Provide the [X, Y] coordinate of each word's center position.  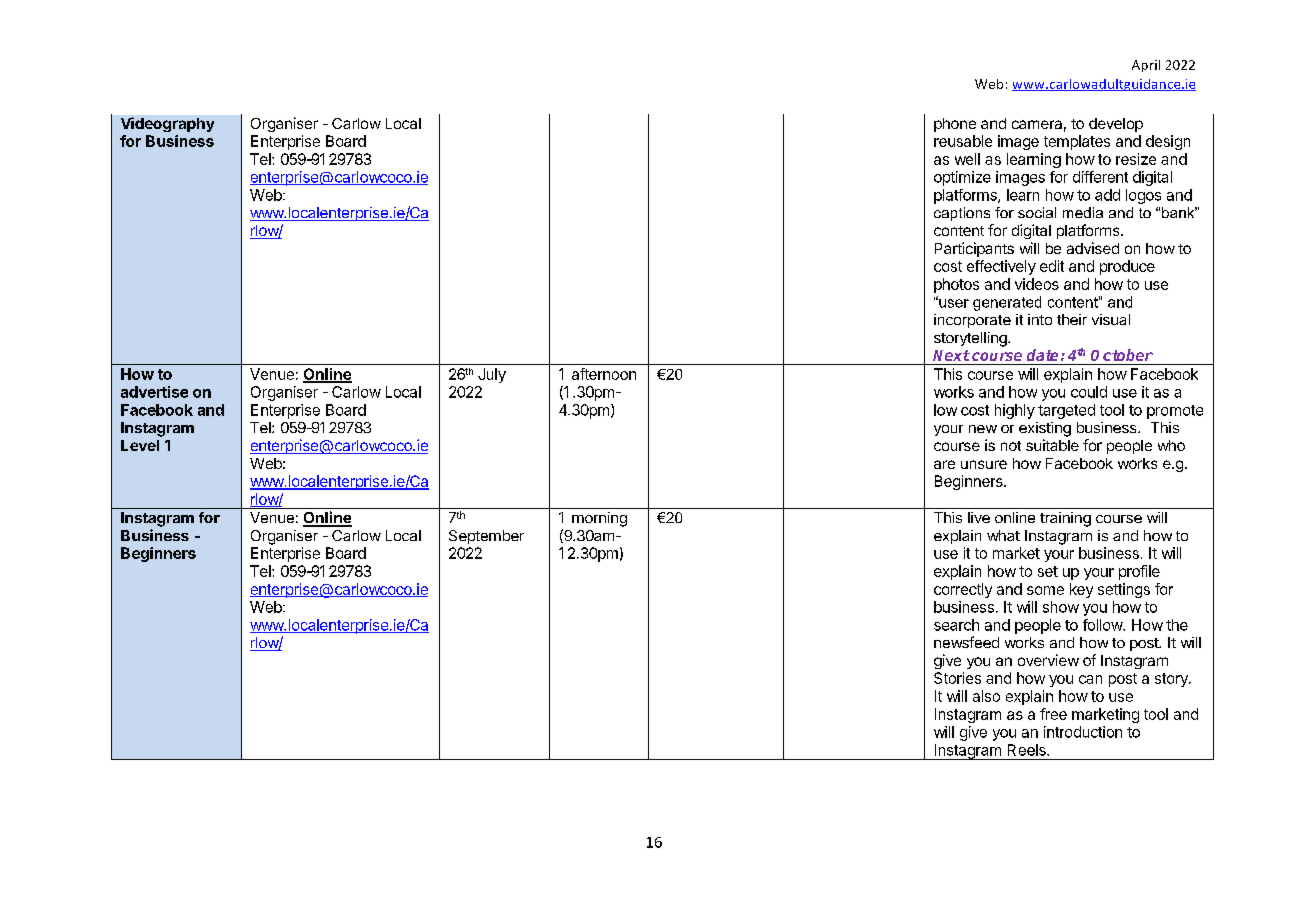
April [1146, 66]
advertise [154, 392]
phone [955, 125]
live [979, 517]
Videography [167, 124]
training [1065, 519]
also [986, 696]
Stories [957, 678]
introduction [1083, 732]
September [486, 537]
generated [1007, 303]
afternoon [604, 374]
